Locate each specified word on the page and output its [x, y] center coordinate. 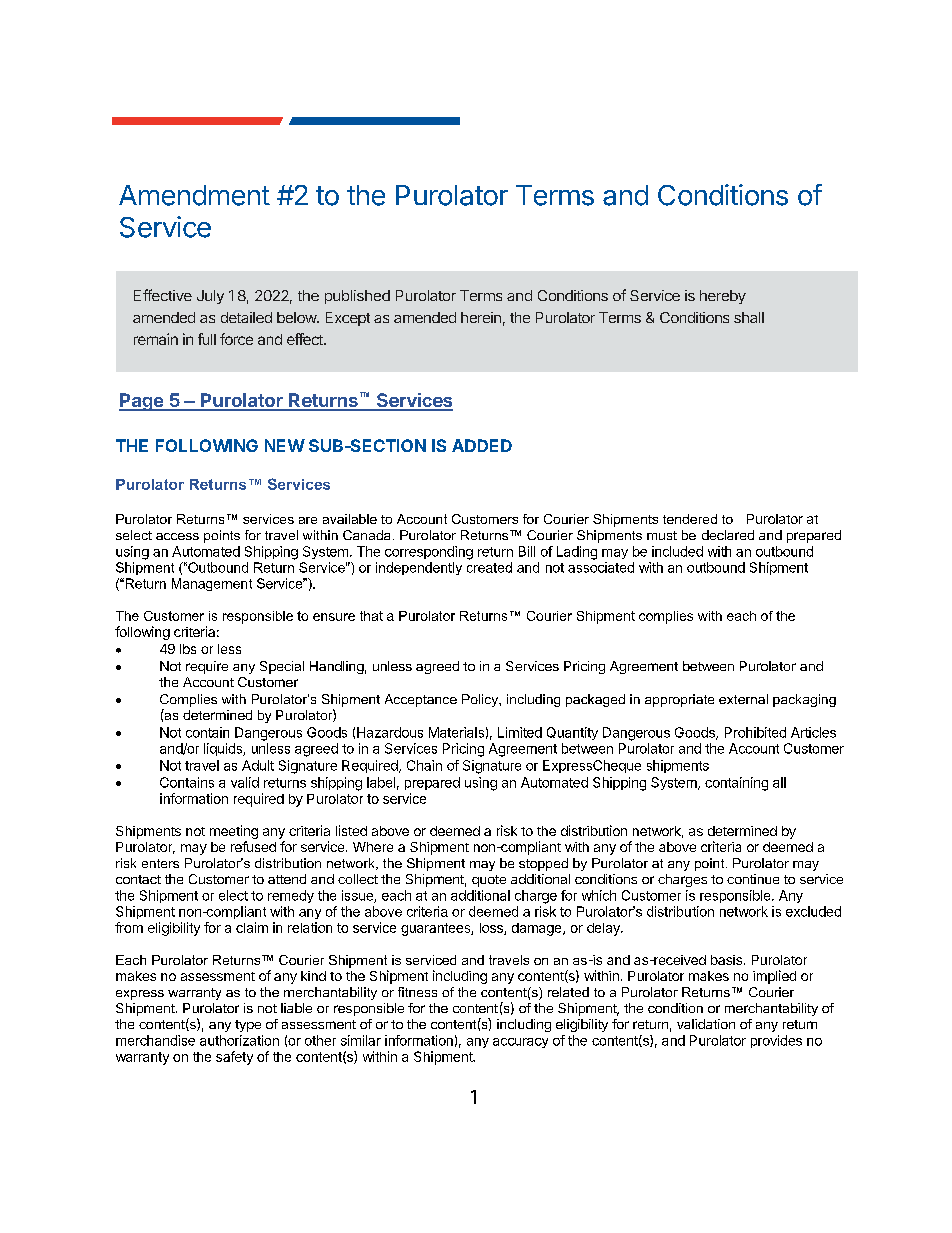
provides [776, 1041]
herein [481, 317]
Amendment [194, 195]
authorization [239, 1040]
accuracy [520, 1043]
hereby [723, 297]
